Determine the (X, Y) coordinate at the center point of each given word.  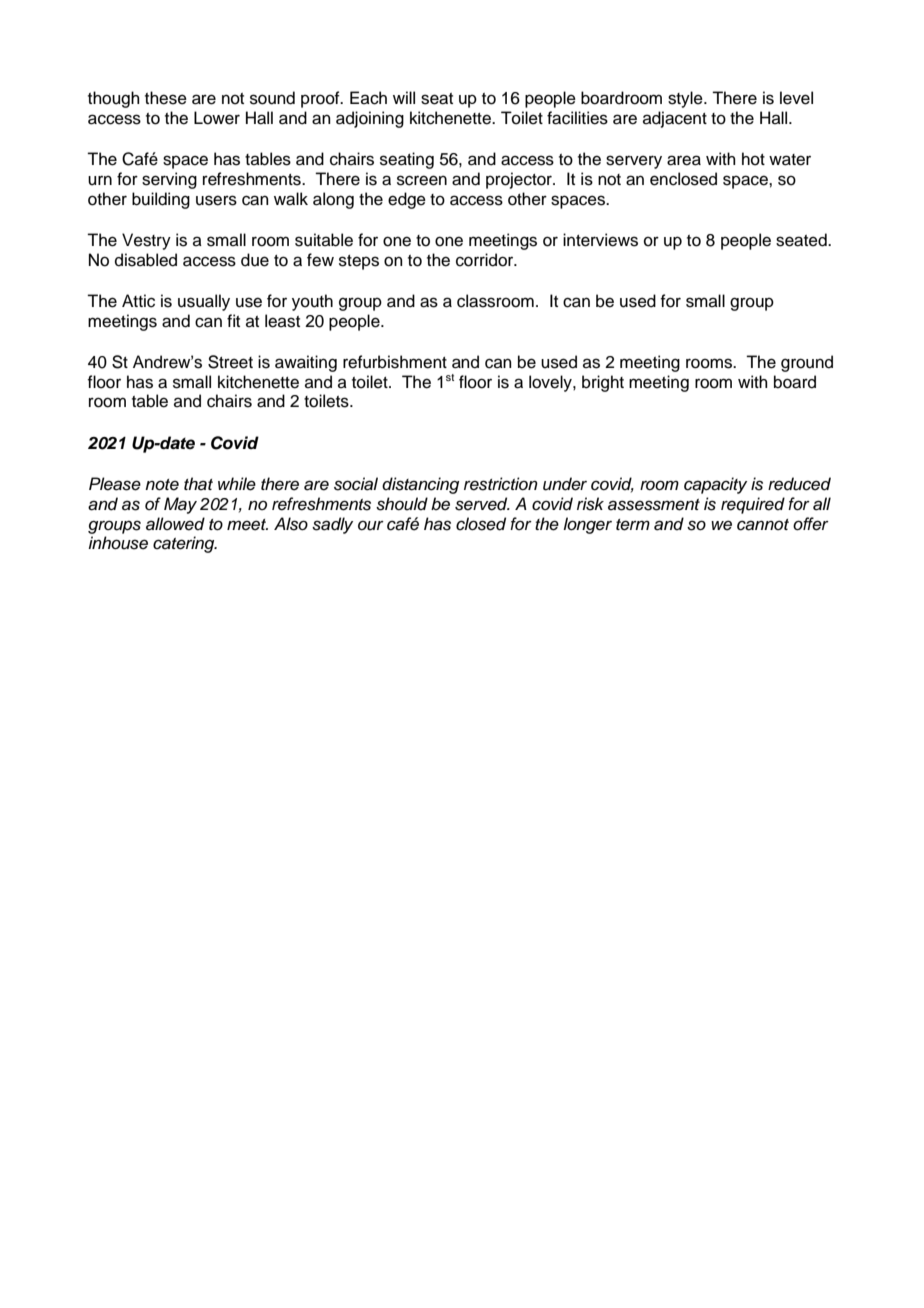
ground (807, 363)
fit (233, 320)
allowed (175, 524)
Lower (217, 118)
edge (407, 200)
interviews (600, 240)
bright (603, 383)
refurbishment (395, 362)
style (686, 99)
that (198, 484)
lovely (551, 383)
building (161, 200)
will (404, 97)
